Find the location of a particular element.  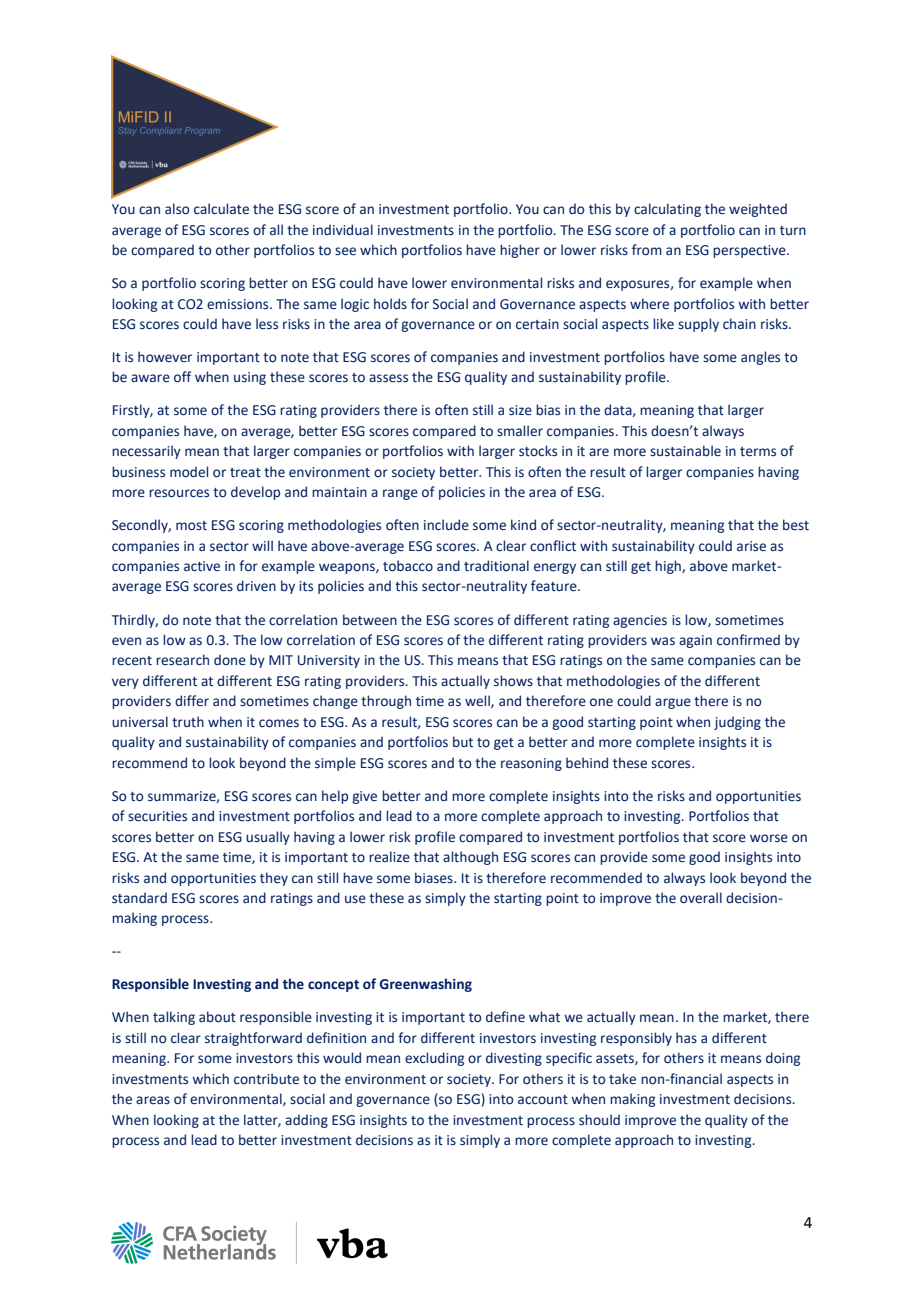

contribute is located at coordinates (266, 1079).
